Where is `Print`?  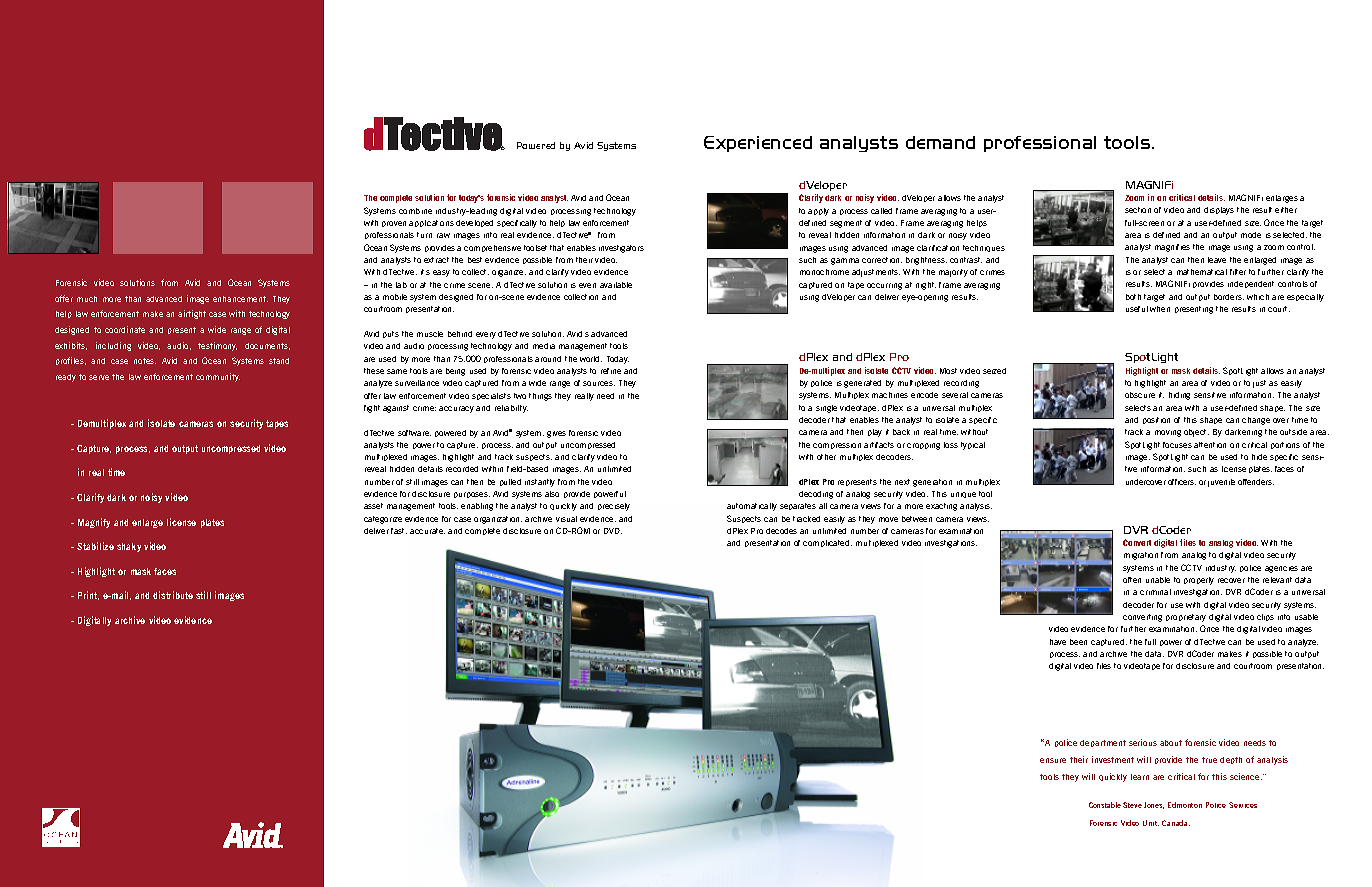
Print is located at coordinates (88, 595).
